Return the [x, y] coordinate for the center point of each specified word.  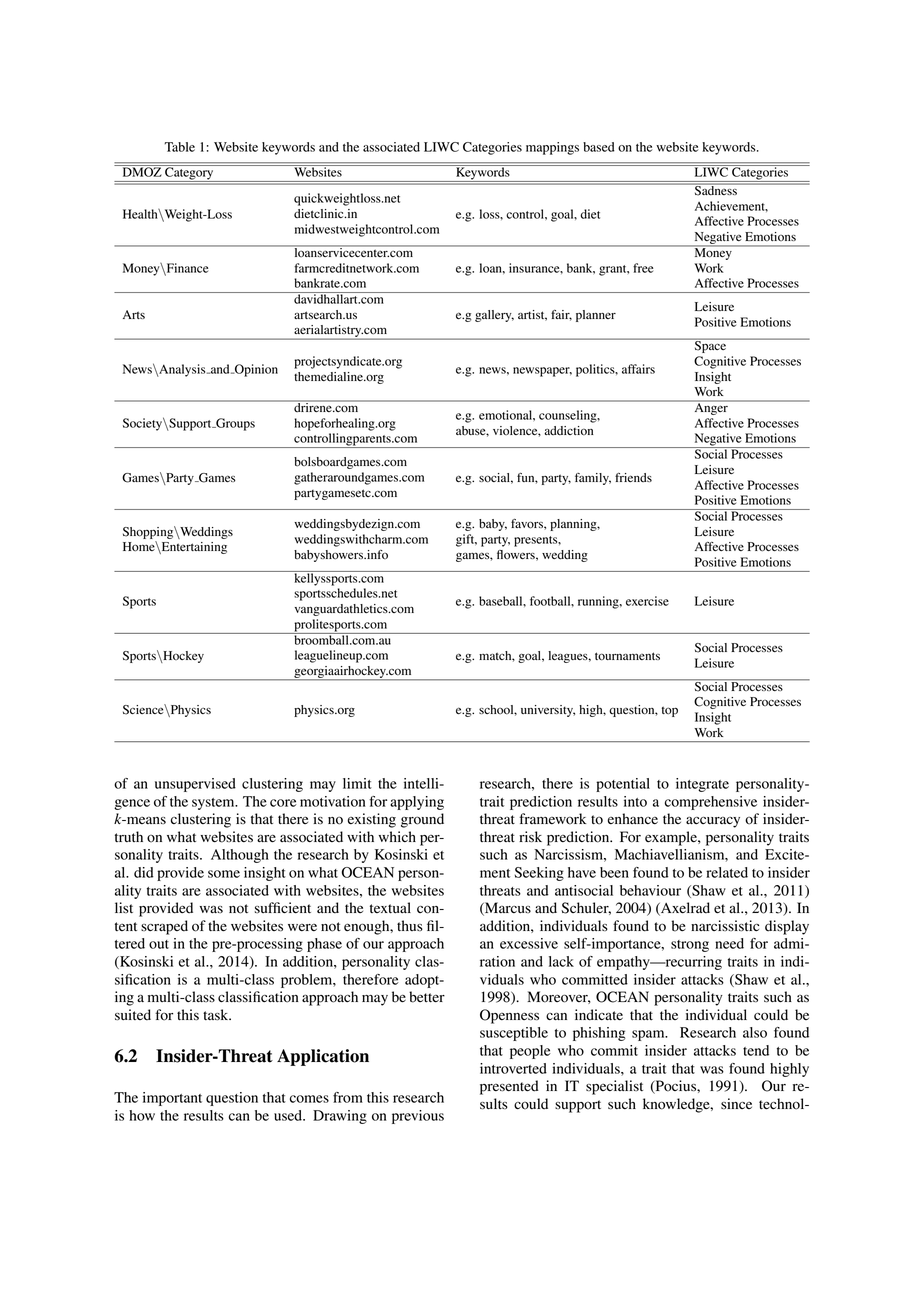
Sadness [716, 189]
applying [417, 803]
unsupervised [195, 785]
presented [509, 1087]
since [736, 1103]
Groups [234, 424]
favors [528, 524]
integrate [702, 785]
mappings [552, 148]
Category [189, 173]
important [172, 1099]
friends [633, 477]
